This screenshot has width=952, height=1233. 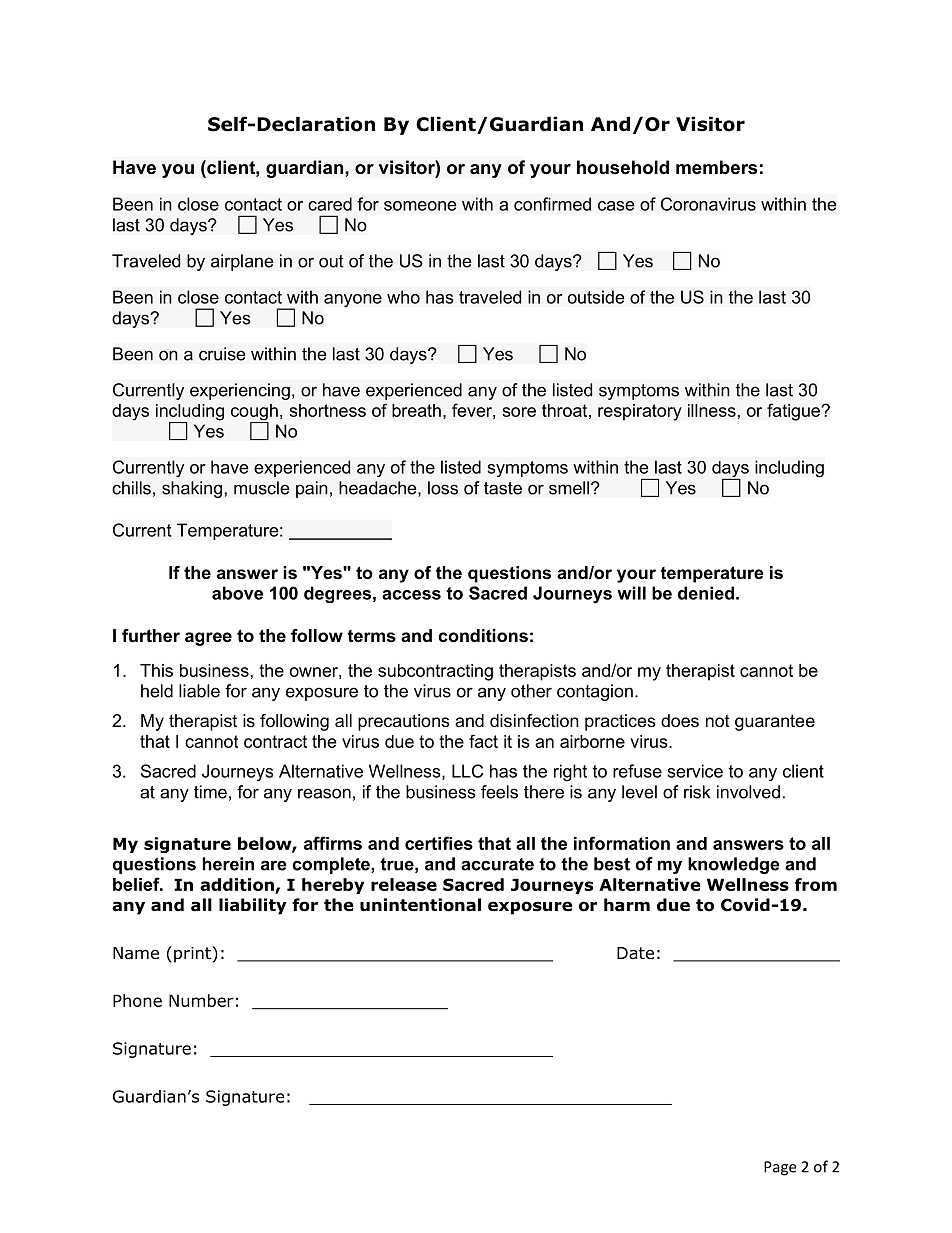 I want to click on Date, so click(x=635, y=953).
